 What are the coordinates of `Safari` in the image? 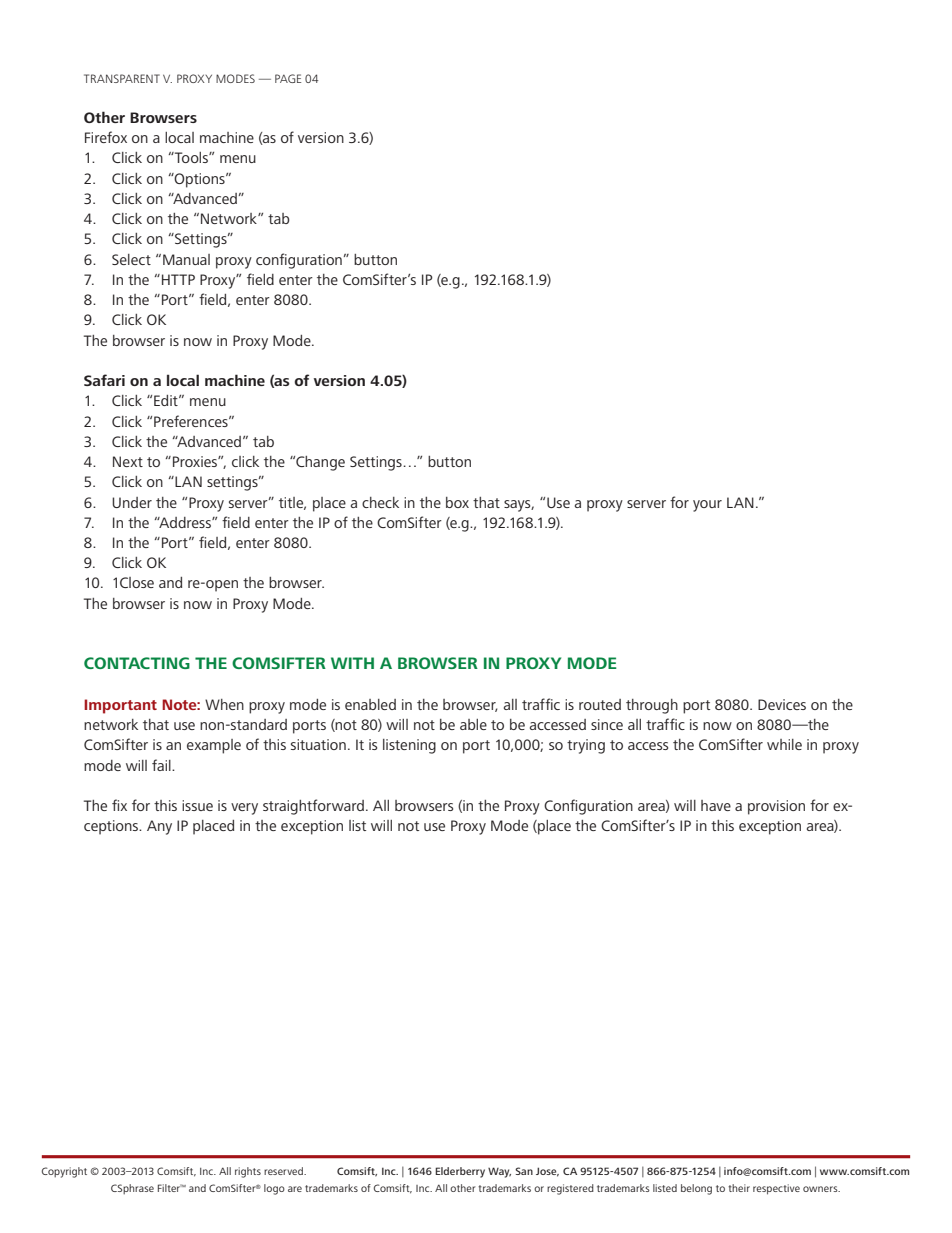 It's located at (104, 380).
